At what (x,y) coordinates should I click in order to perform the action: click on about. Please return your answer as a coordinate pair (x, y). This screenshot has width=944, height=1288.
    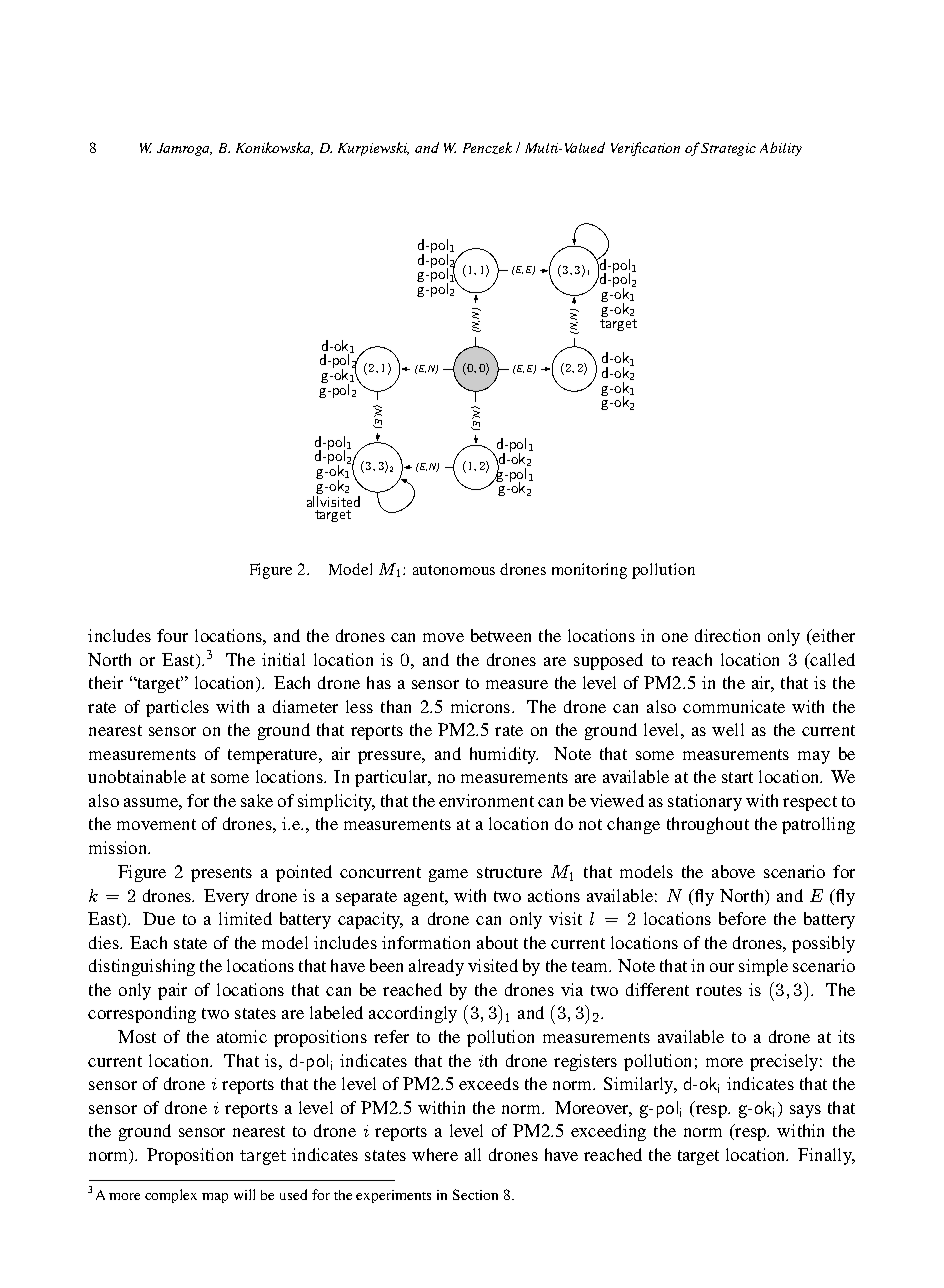
    Looking at the image, I should click on (497, 942).
